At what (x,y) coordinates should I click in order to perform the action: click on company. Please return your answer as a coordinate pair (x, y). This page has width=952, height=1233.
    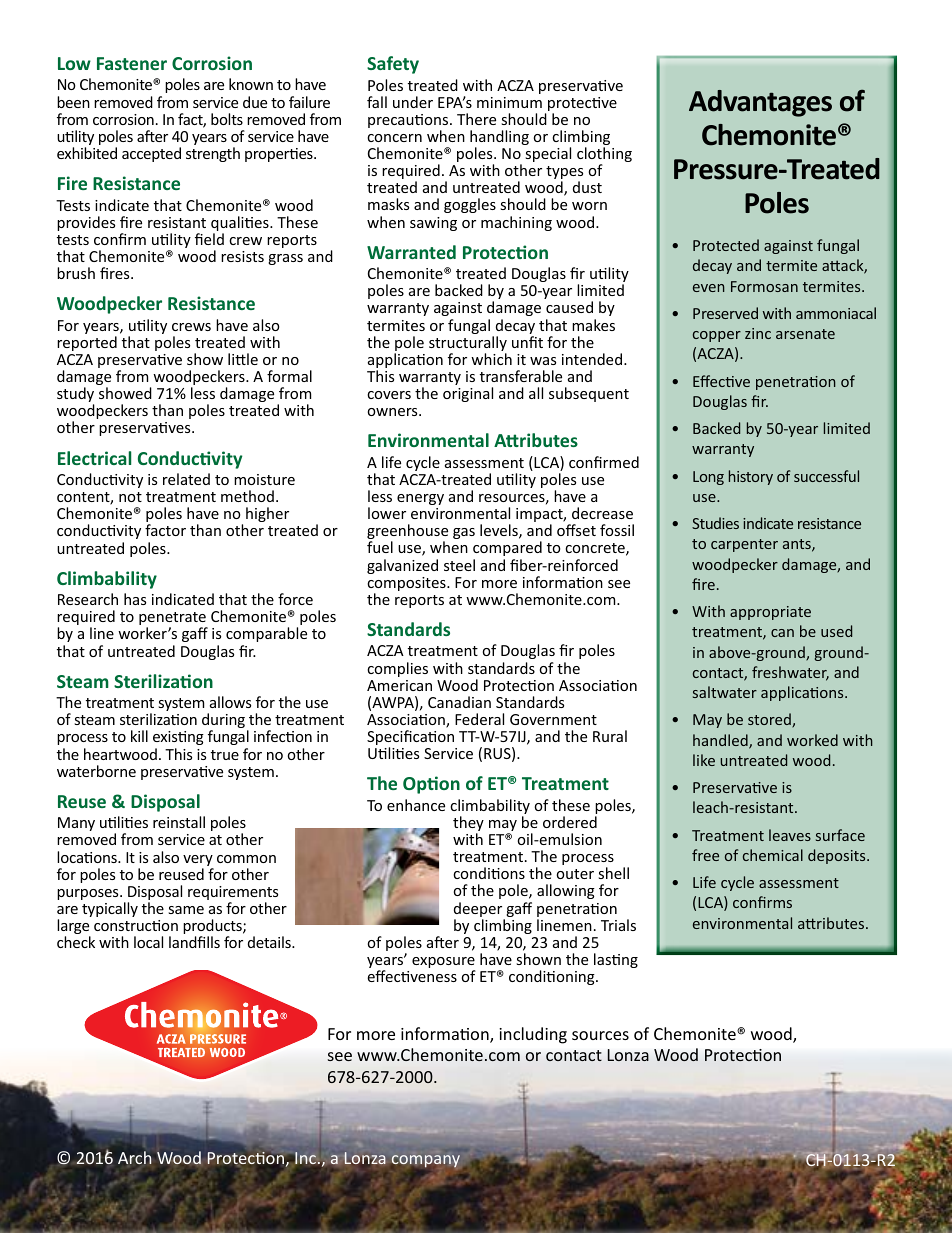
    Looking at the image, I should click on (425, 1162).
